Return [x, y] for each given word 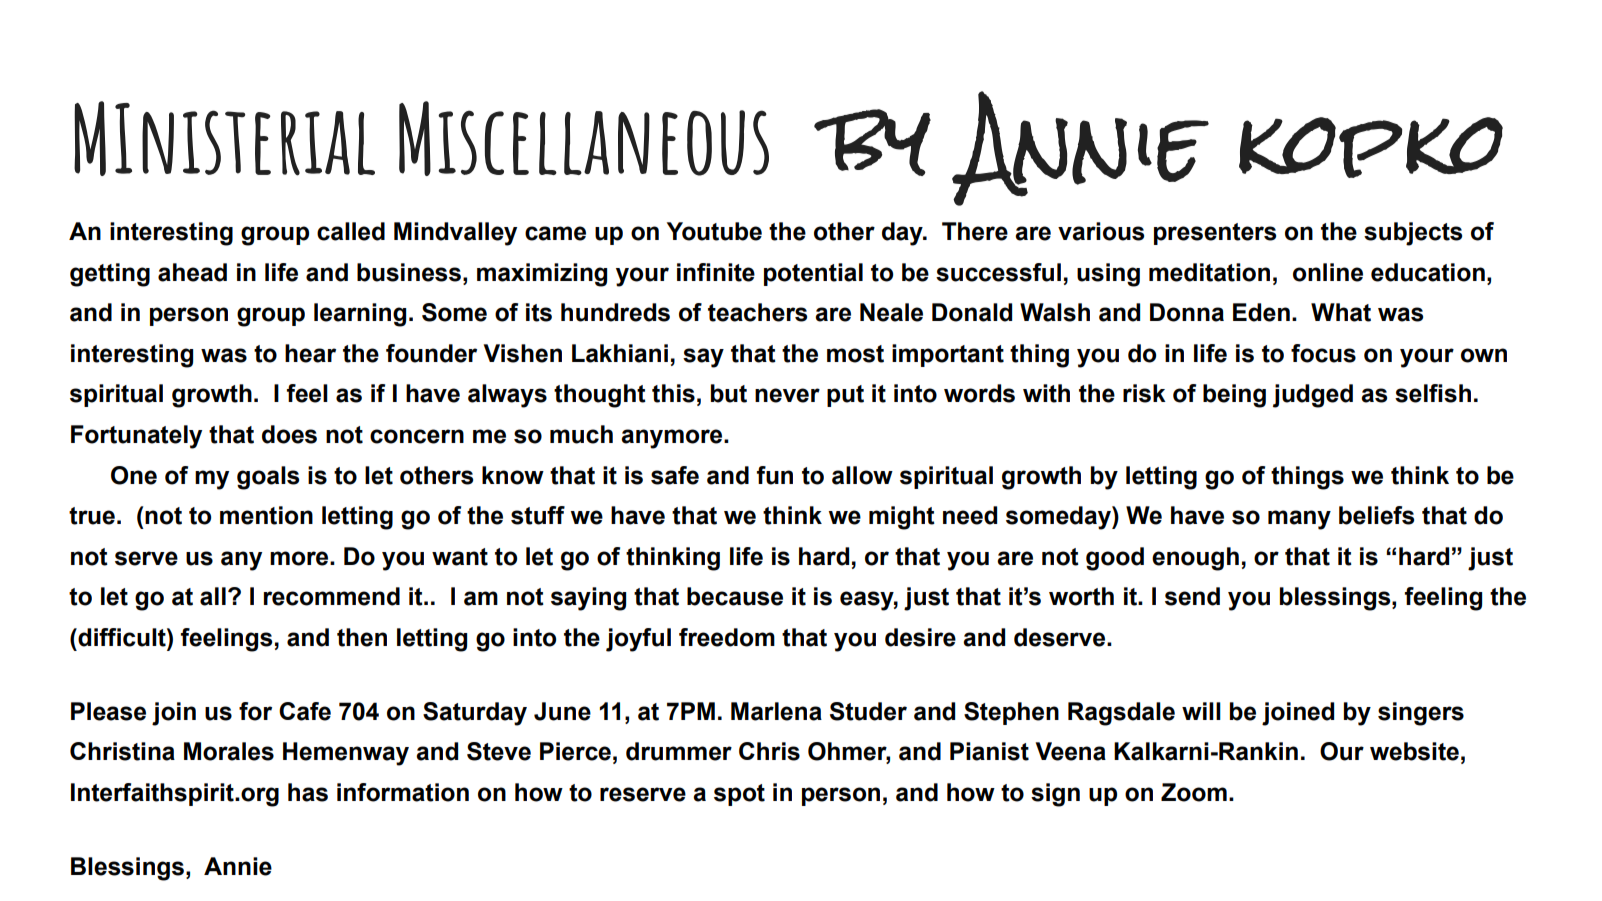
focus [1323, 353]
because [735, 596]
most [855, 354]
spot [739, 795]
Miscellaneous [584, 138]
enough [1195, 559]
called [351, 231]
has [308, 792]
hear [310, 353]
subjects [1413, 234]
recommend [332, 596]
